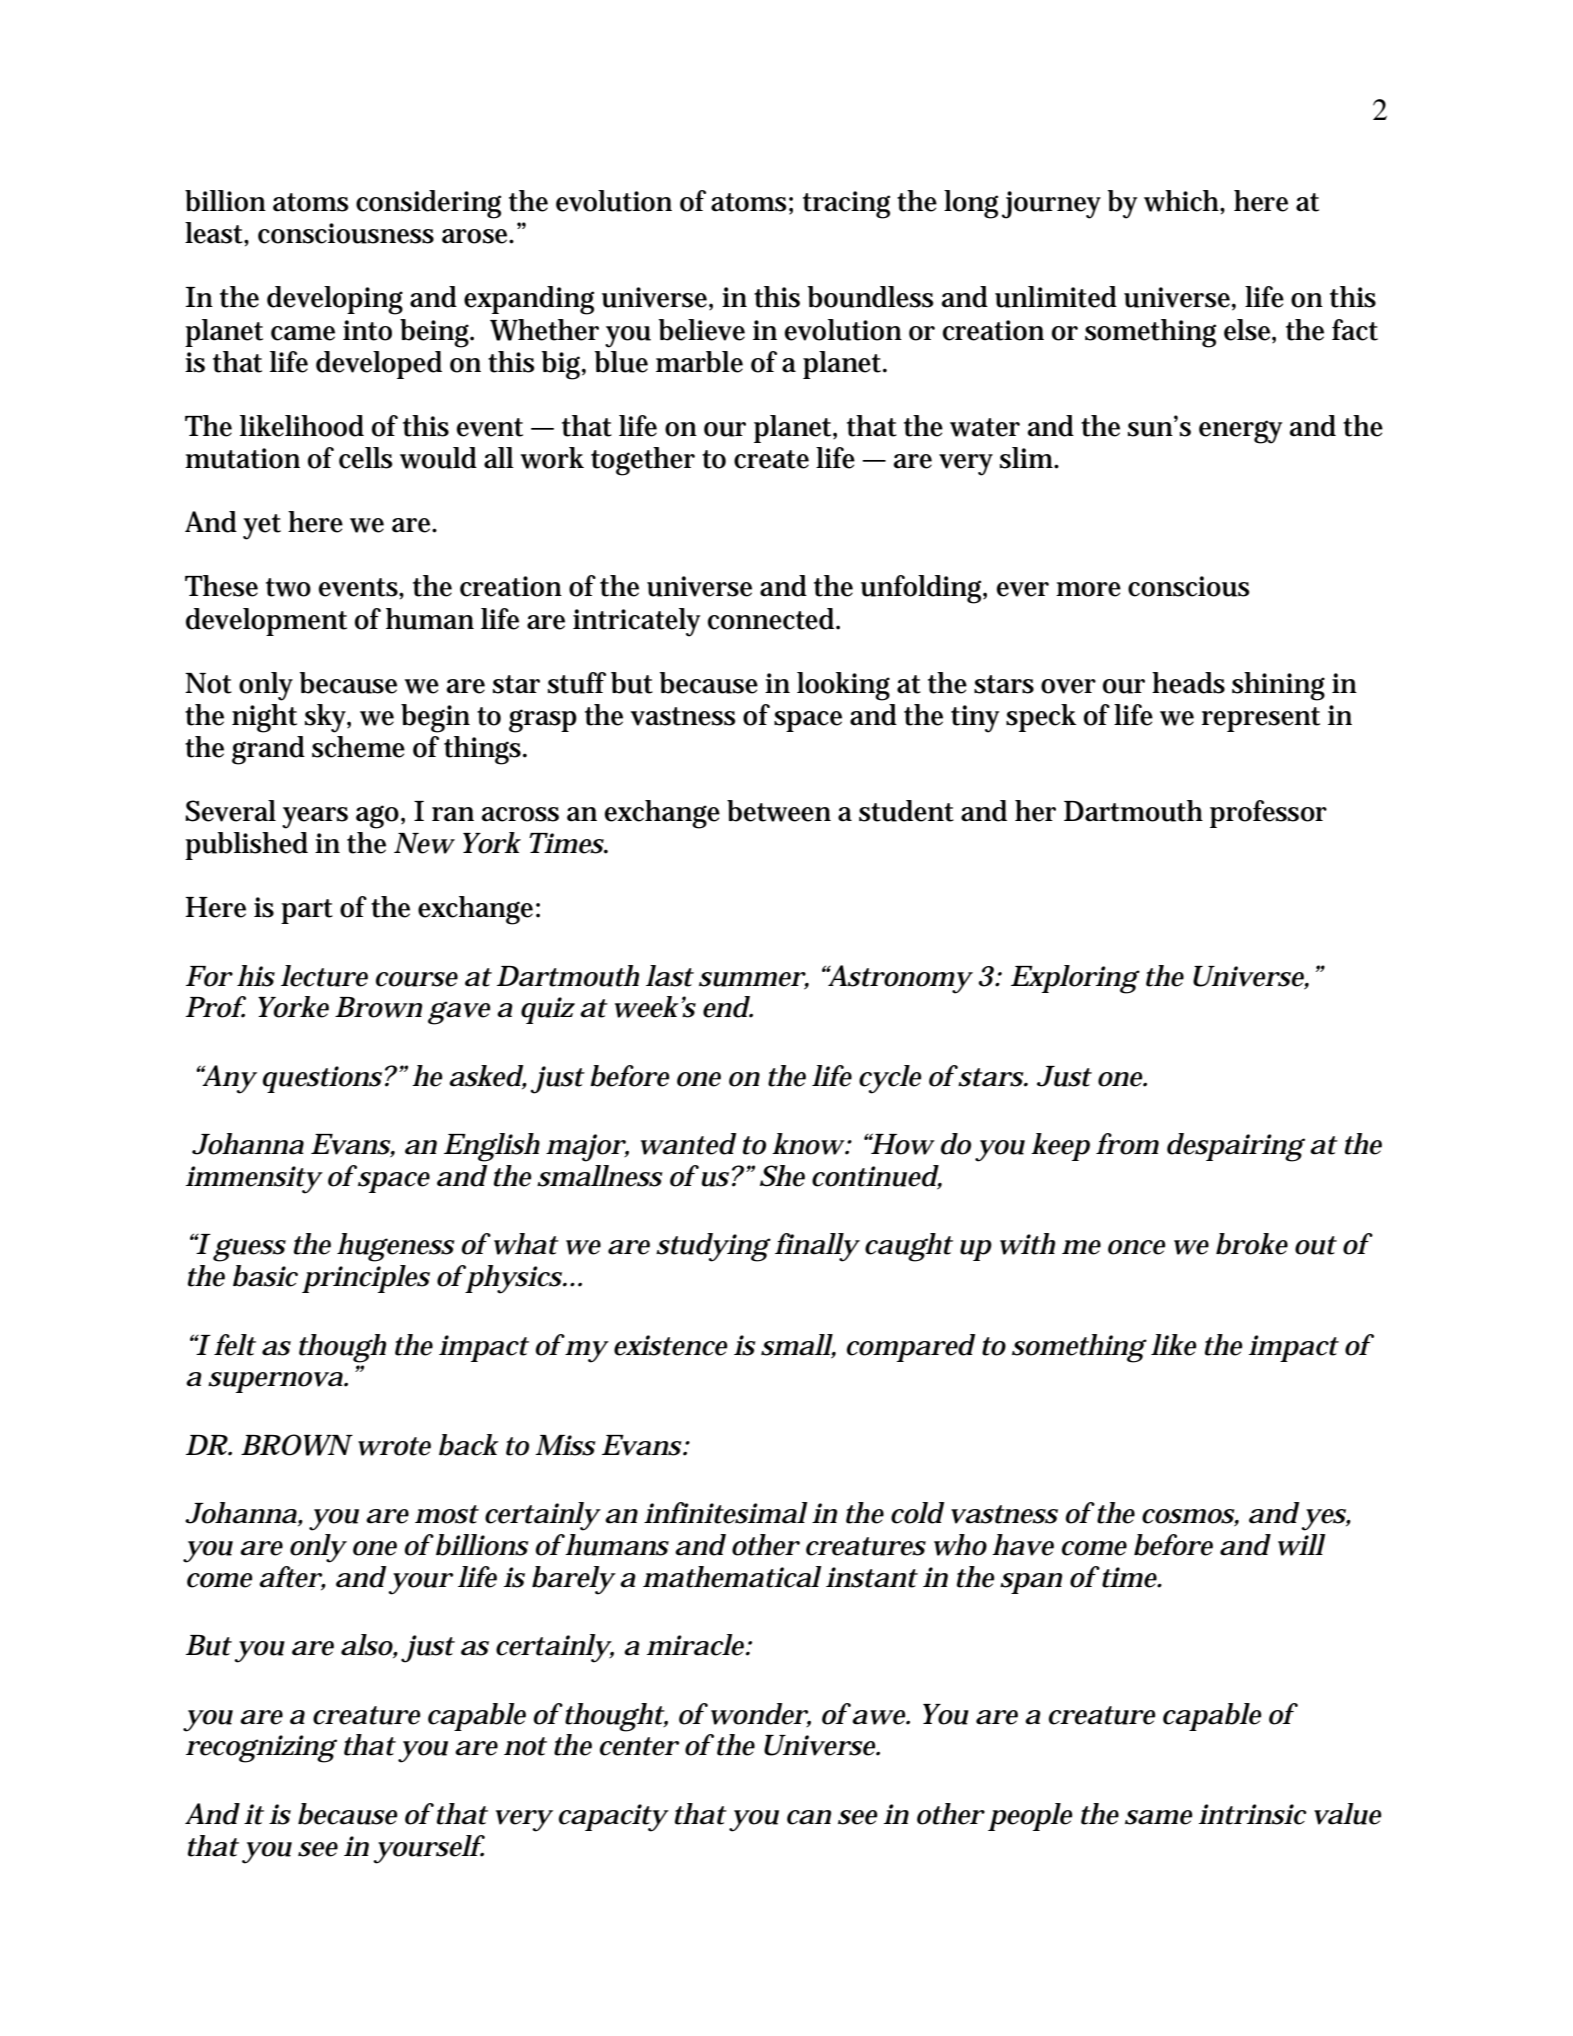 This document has height=2036, width=1573. What do you see at coordinates (1074, 979) in the document?
I see `Exploring` at bounding box center [1074, 979].
